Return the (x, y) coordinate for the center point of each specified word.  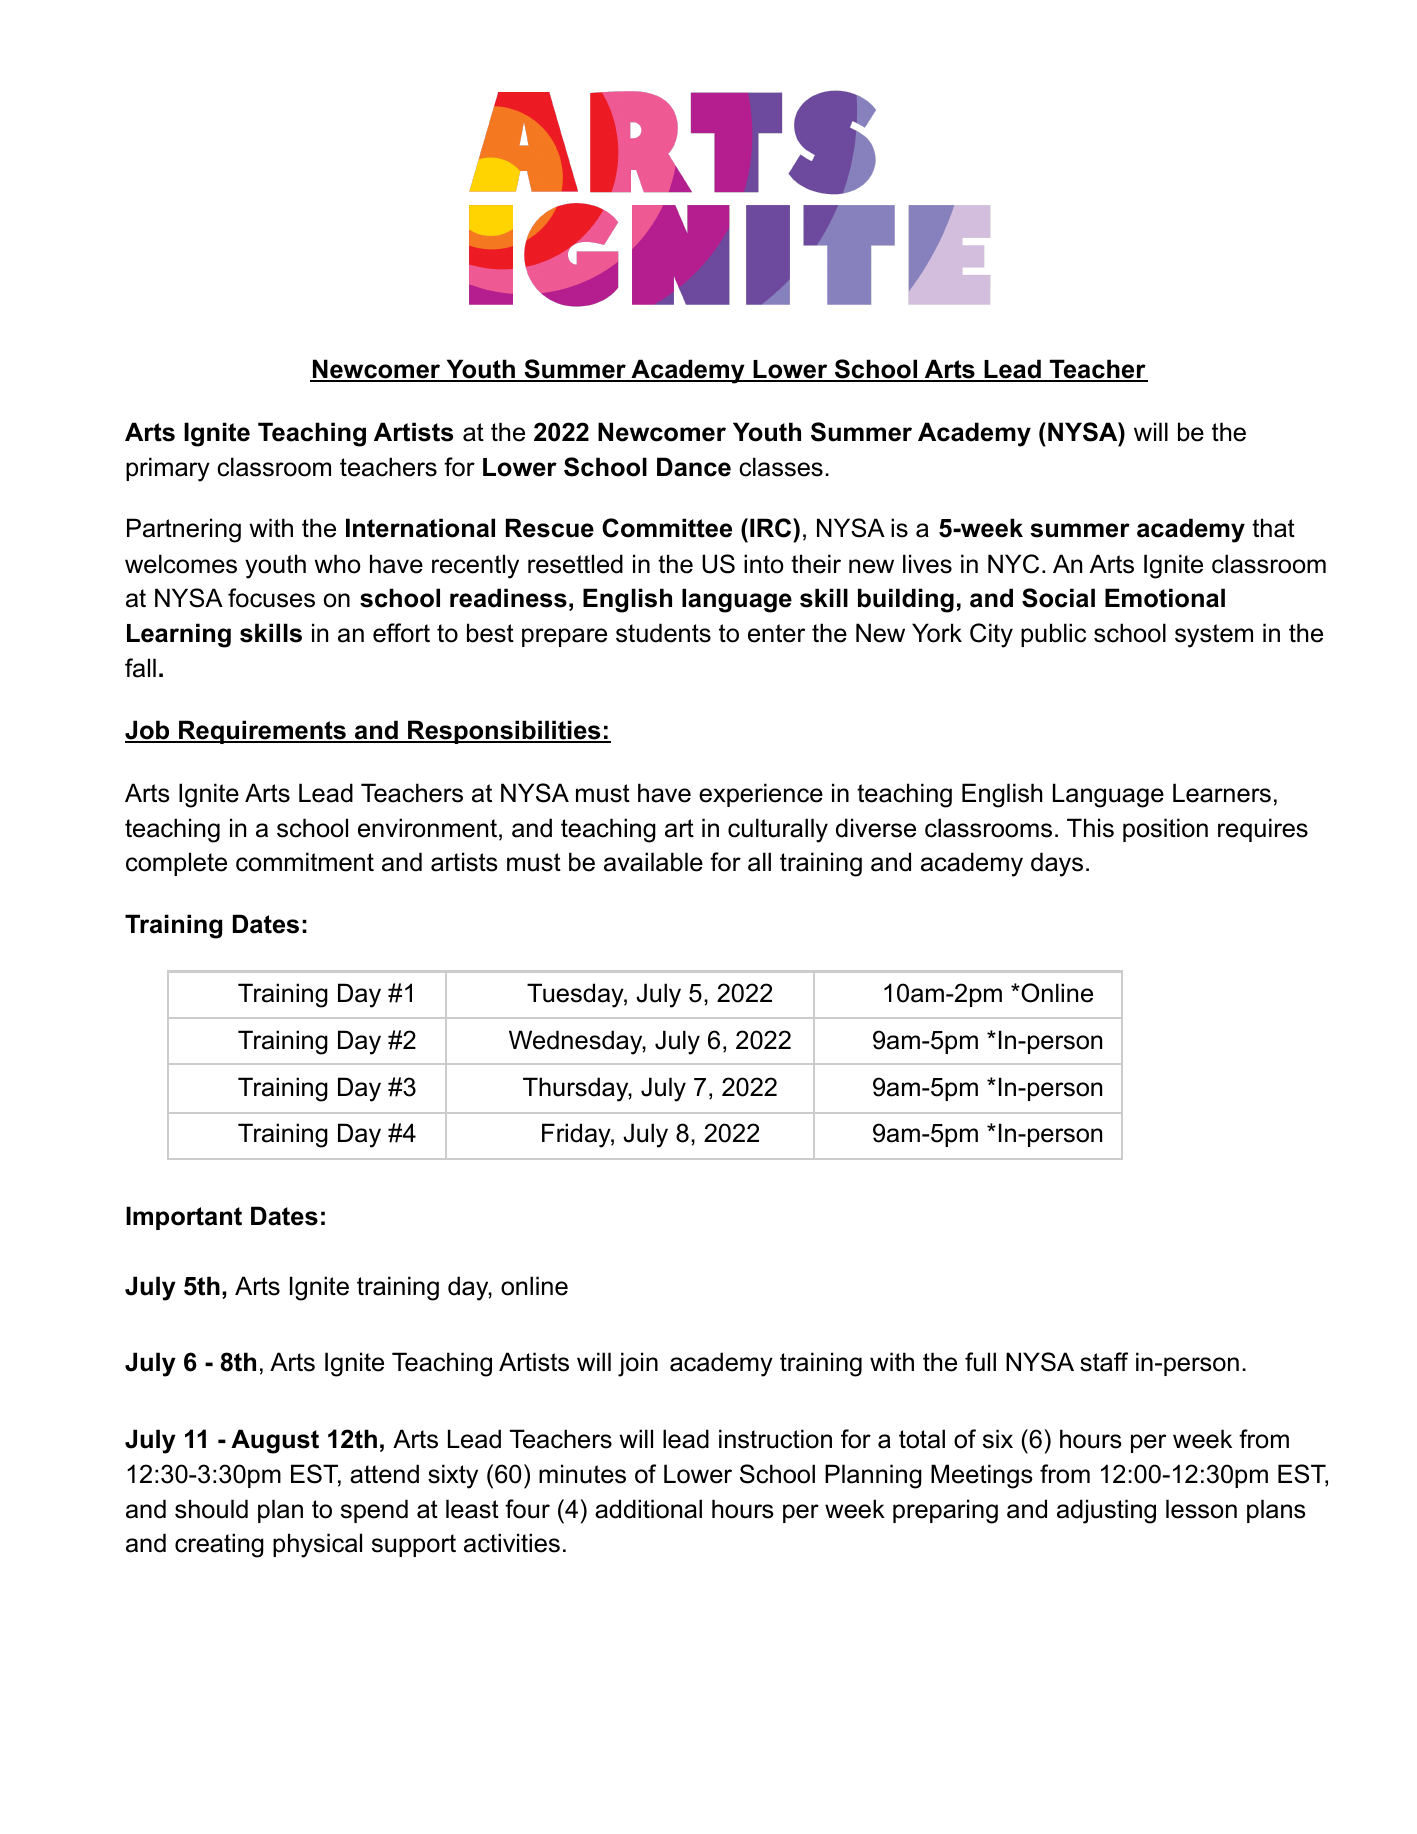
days (1057, 864)
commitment (305, 862)
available (653, 862)
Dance (694, 467)
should (211, 1509)
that (1273, 528)
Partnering (184, 530)
